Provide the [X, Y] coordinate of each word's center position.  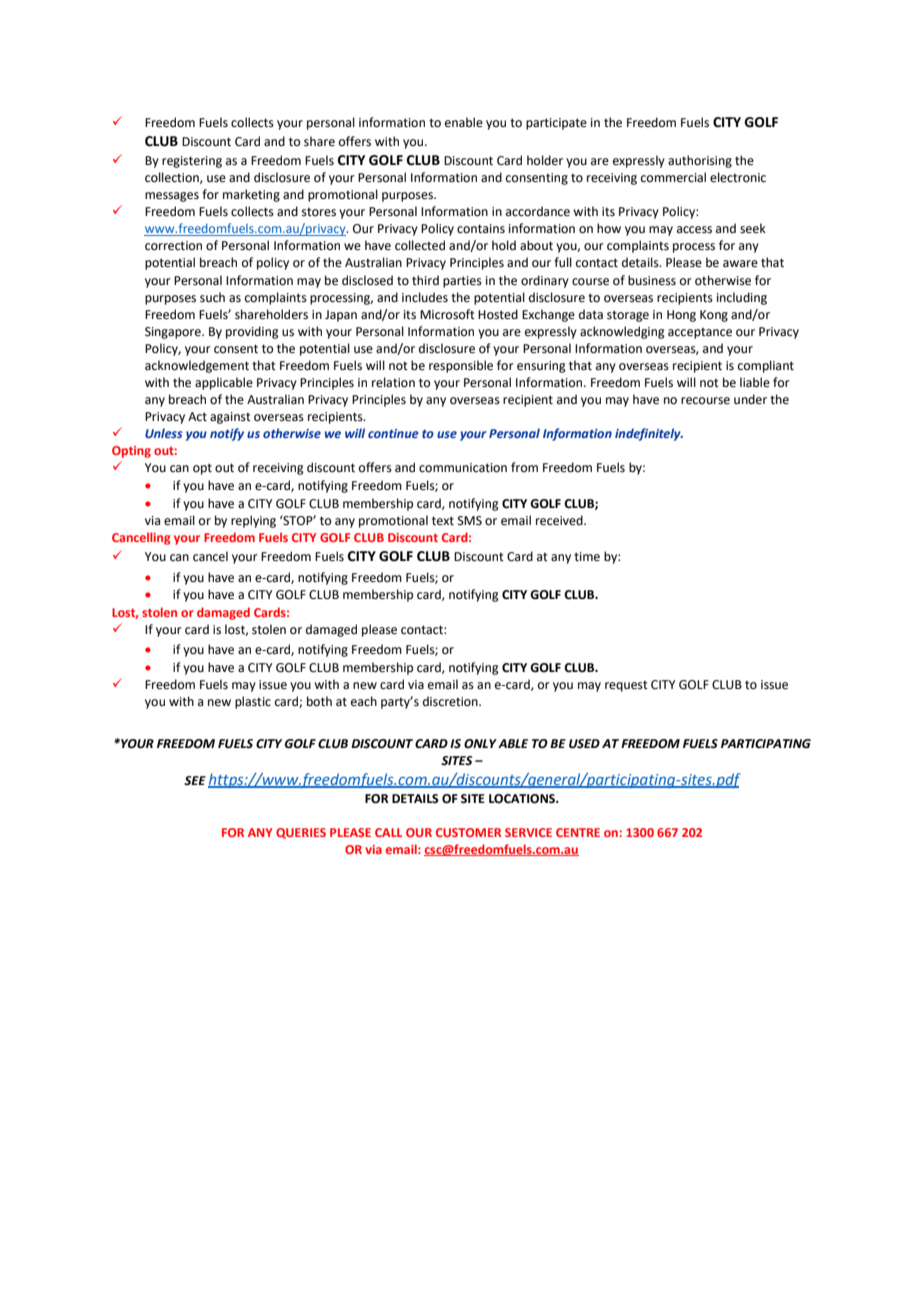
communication [463, 468]
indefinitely [649, 434]
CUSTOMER [468, 832]
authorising [700, 161]
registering [192, 162]
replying [253, 521]
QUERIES [301, 833]
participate [556, 124]
